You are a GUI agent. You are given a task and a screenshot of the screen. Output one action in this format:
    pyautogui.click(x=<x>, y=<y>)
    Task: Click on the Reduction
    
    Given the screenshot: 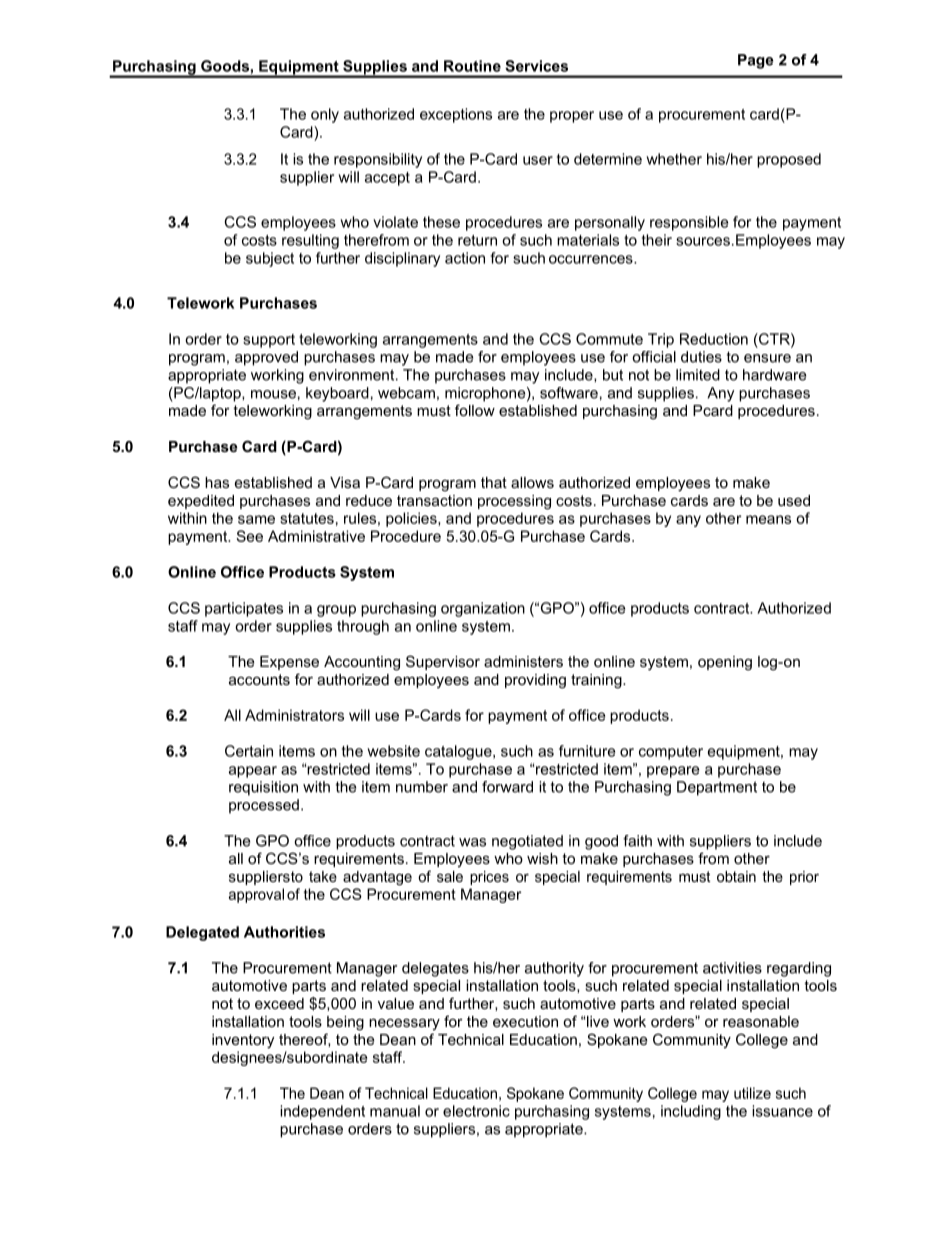 What is the action you would take?
    pyautogui.click(x=714, y=339)
